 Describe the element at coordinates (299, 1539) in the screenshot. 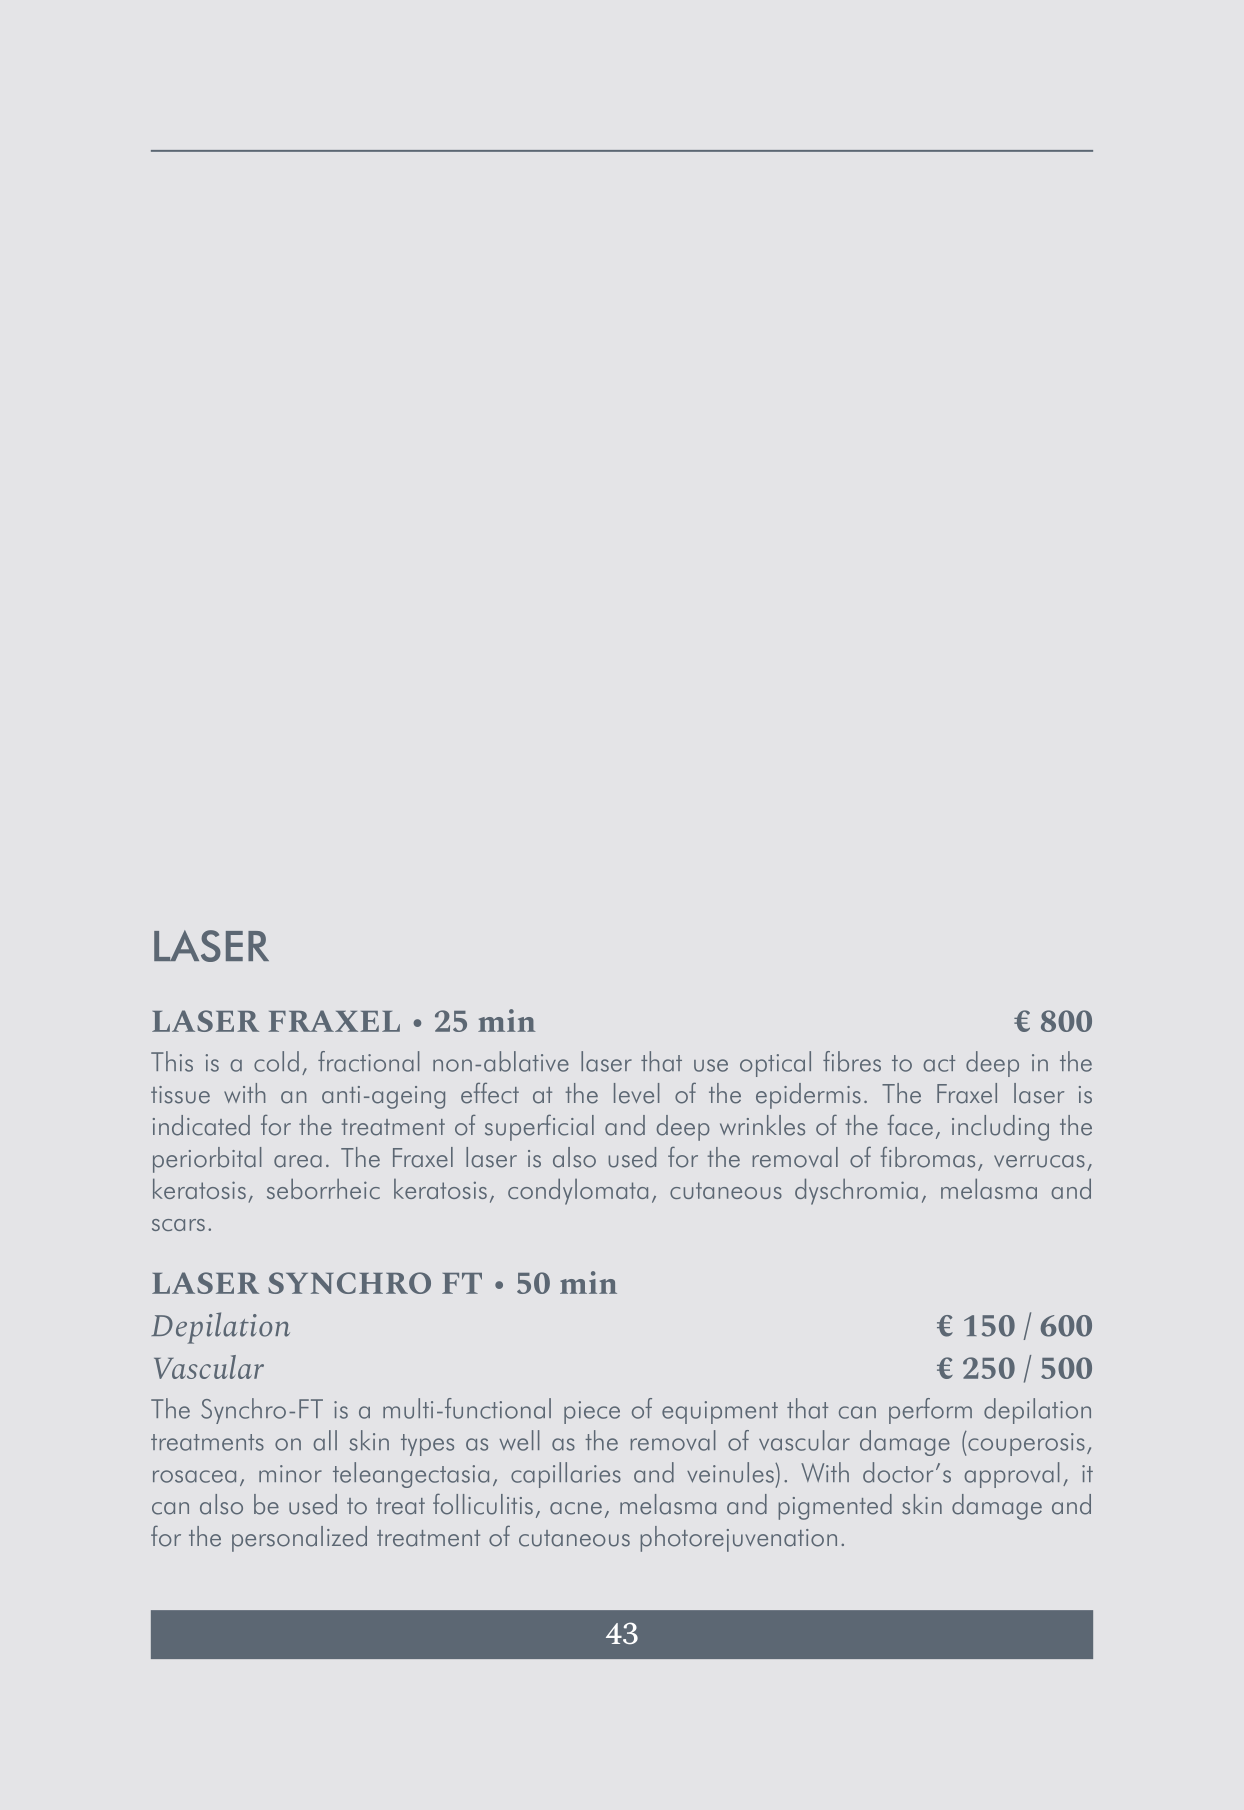

I see `personalized` at that location.
